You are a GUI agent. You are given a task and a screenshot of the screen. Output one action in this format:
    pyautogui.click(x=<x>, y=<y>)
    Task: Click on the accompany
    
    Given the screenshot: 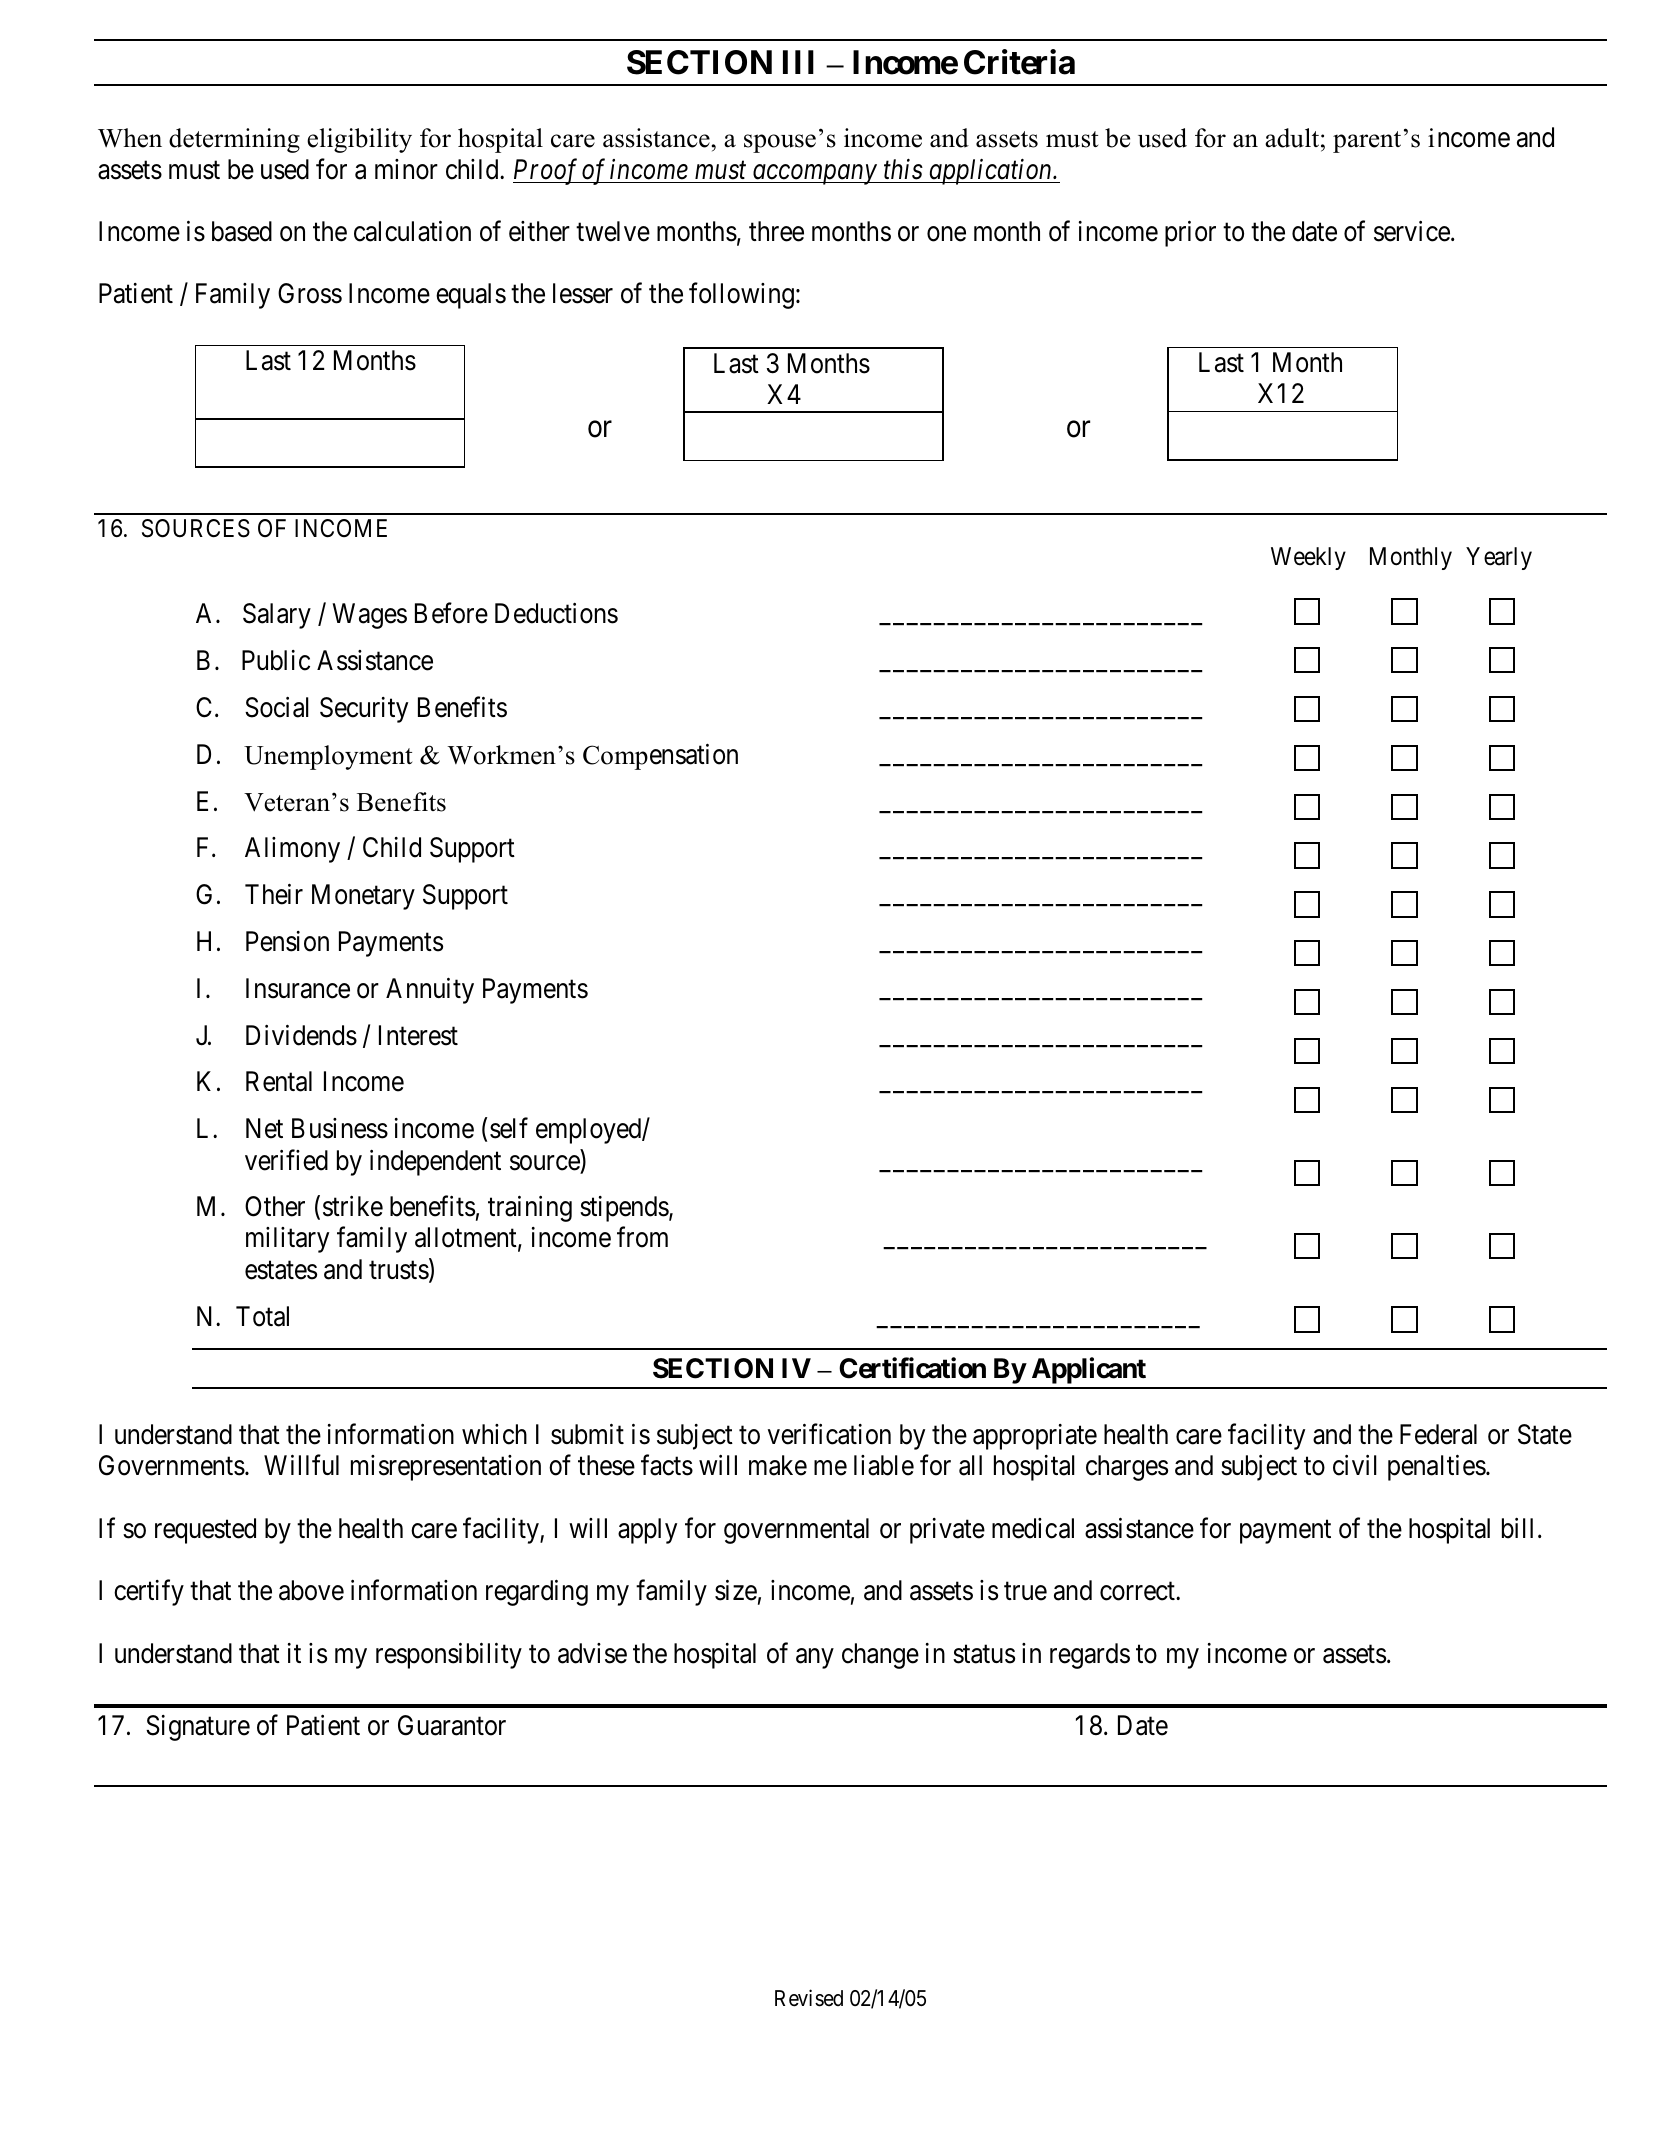 What is the action you would take?
    pyautogui.click(x=814, y=175)
